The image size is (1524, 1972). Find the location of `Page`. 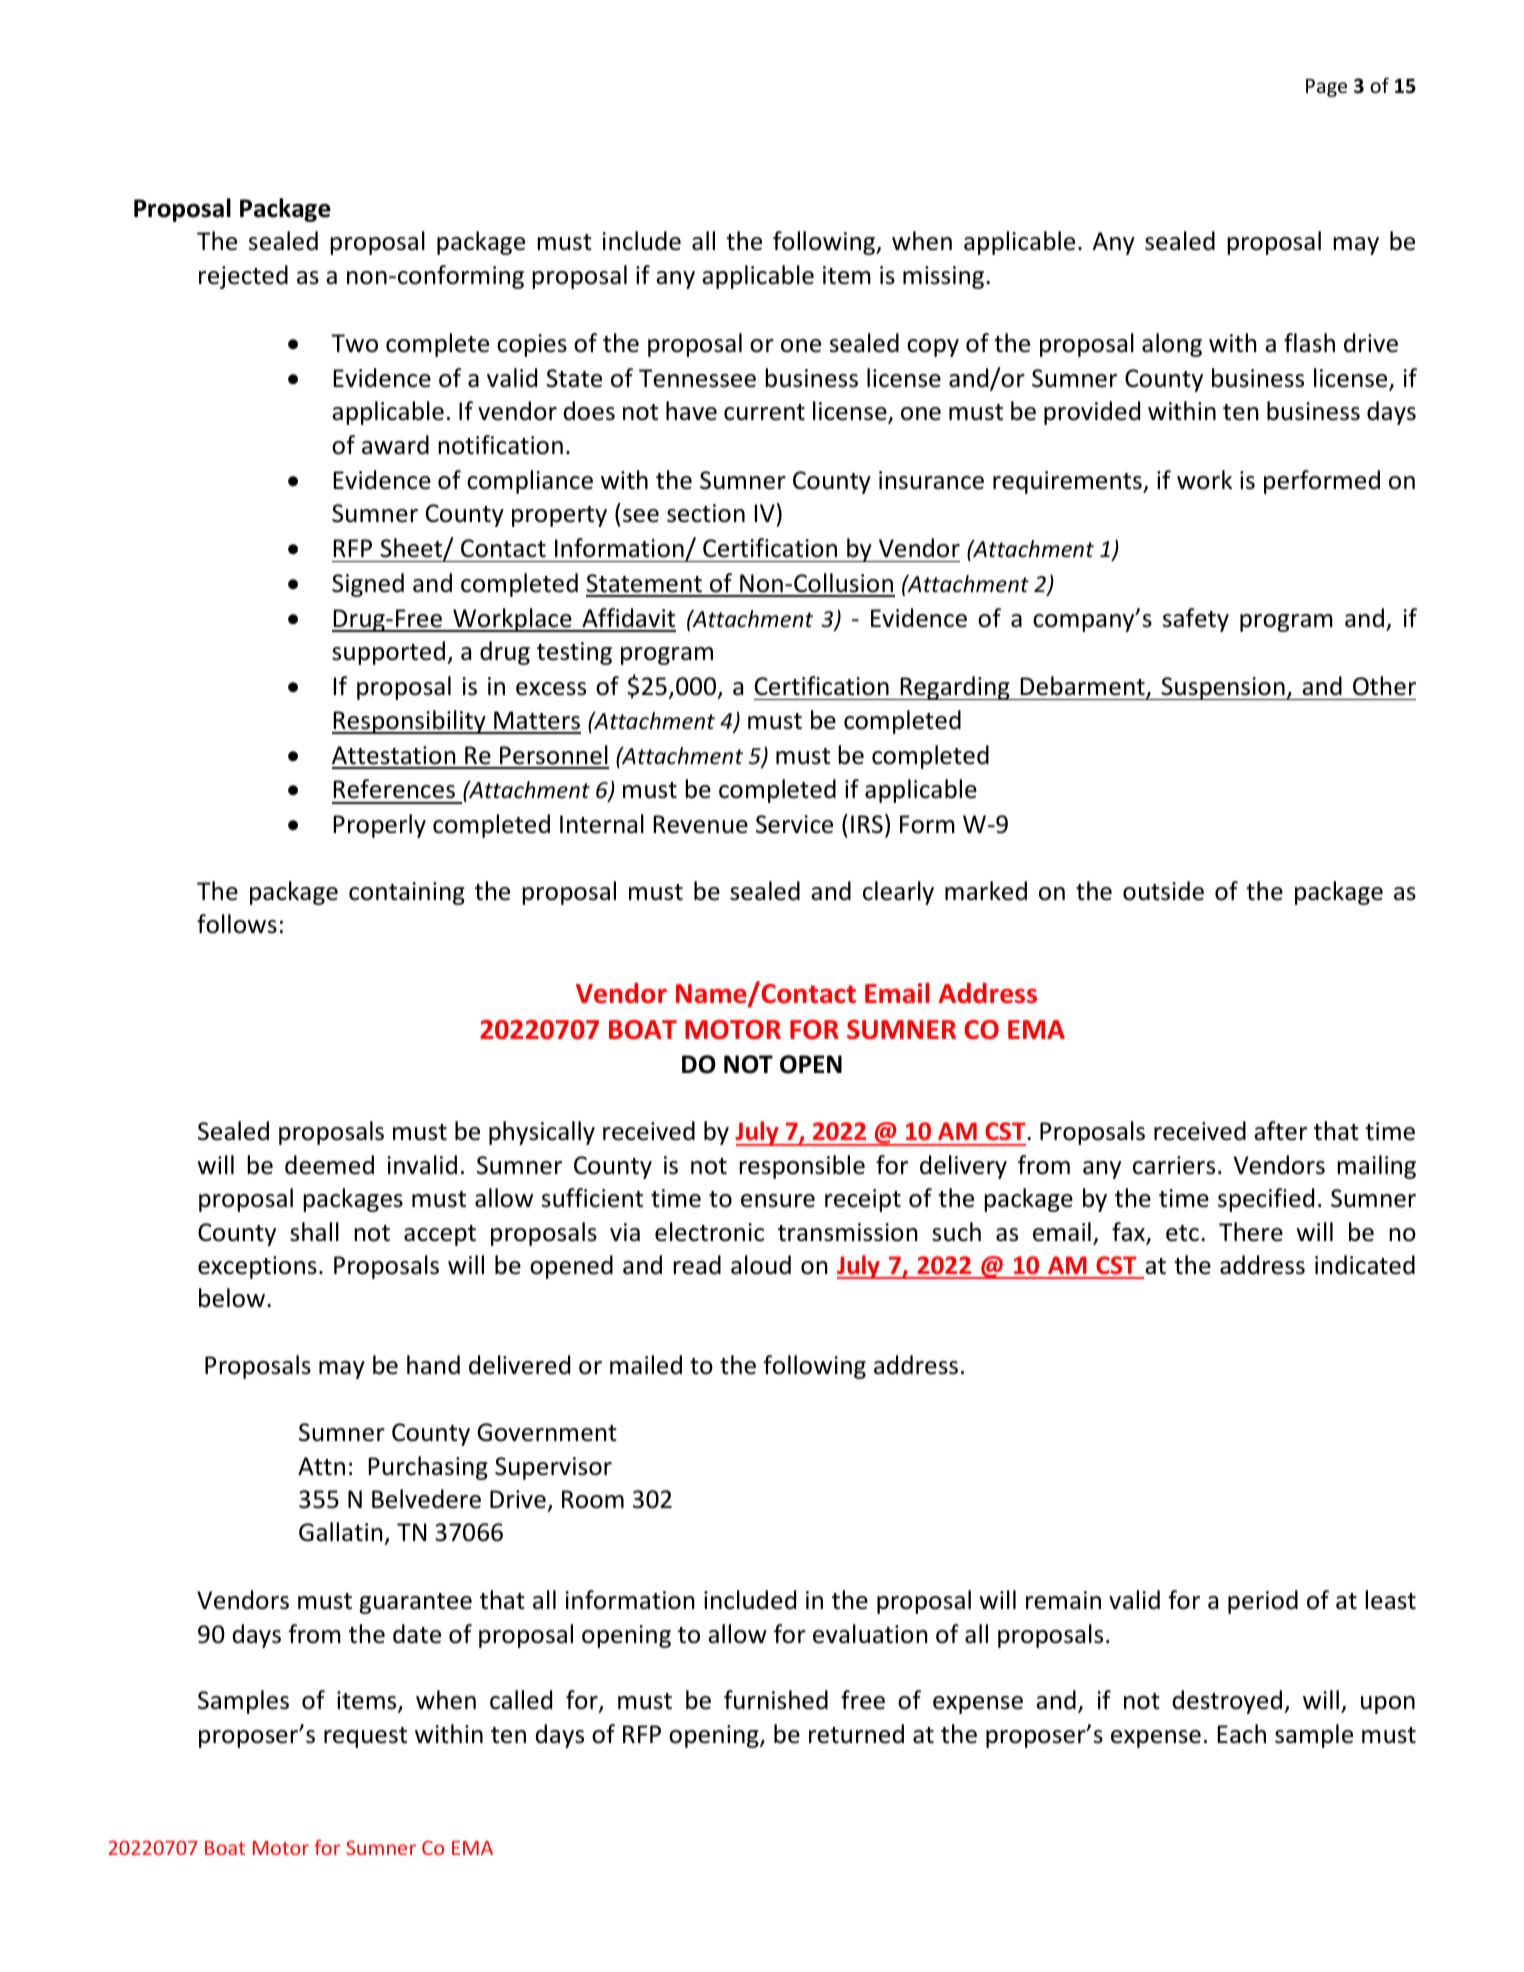

Page is located at coordinates (1326, 88).
